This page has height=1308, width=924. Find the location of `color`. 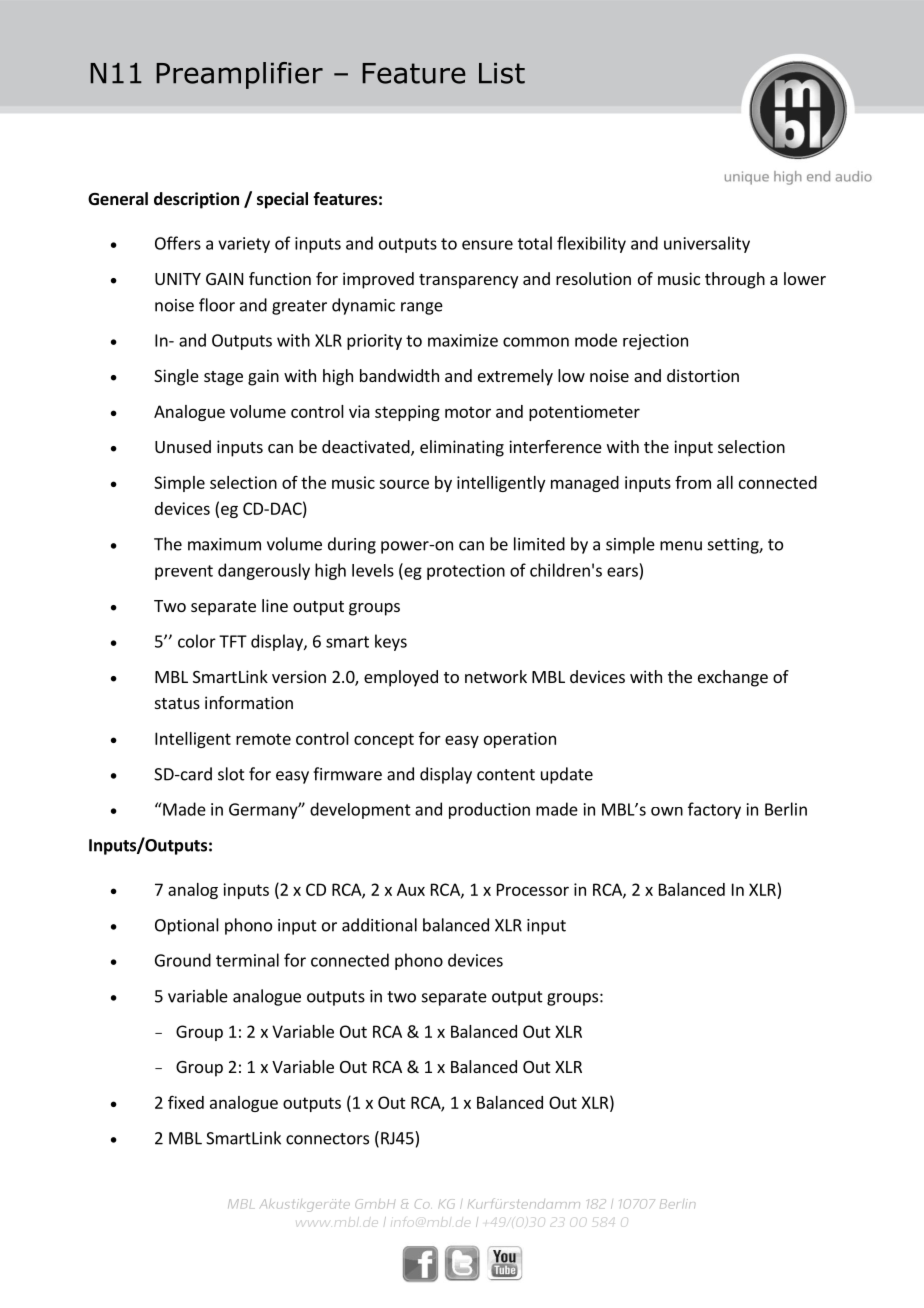

color is located at coordinates (197, 641).
